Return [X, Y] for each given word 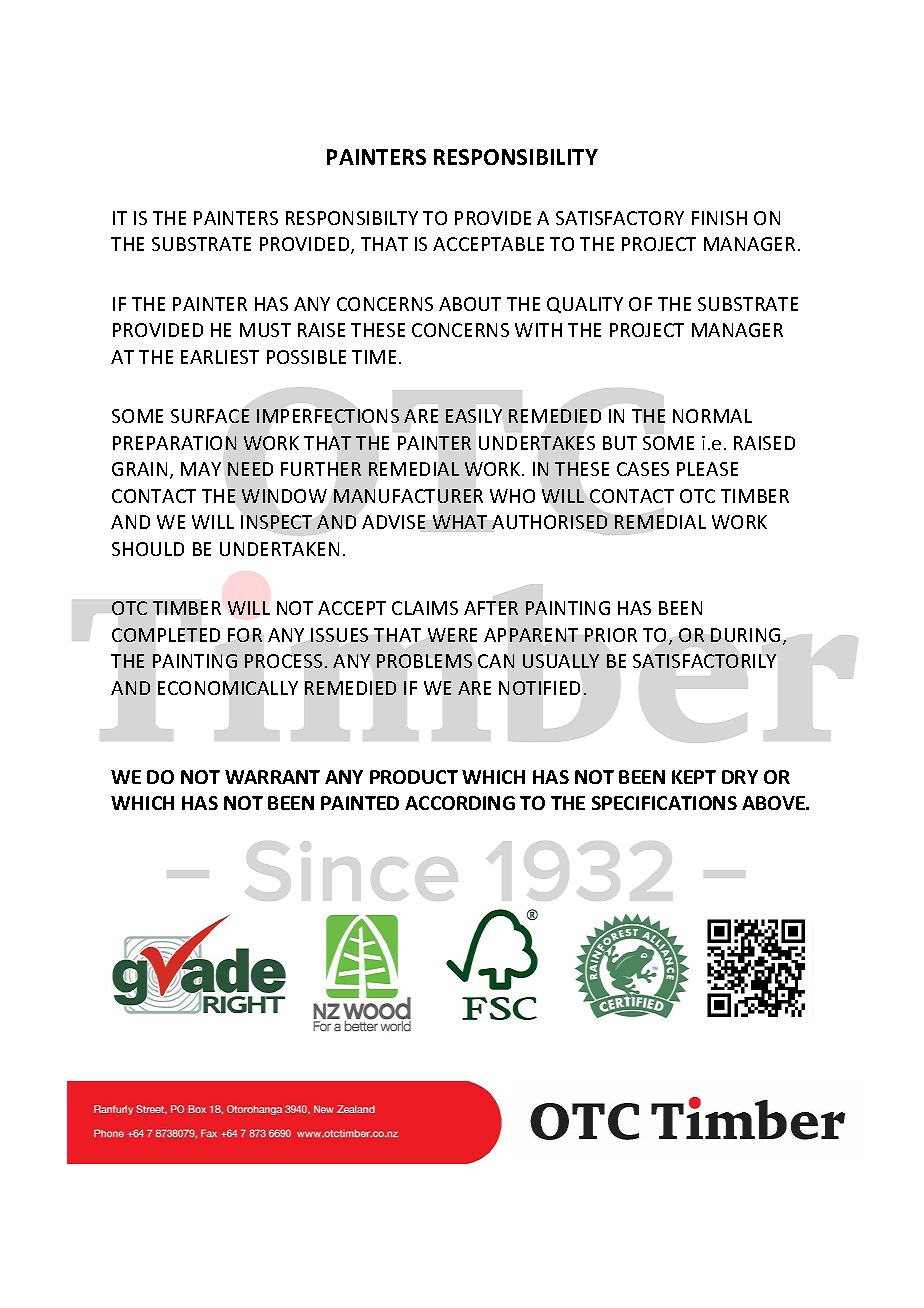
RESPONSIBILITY [516, 157]
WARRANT [272, 777]
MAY [201, 469]
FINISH [719, 218]
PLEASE [707, 469]
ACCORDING [460, 803]
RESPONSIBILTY [352, 218]
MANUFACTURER [408, 496]
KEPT [694, 777]
